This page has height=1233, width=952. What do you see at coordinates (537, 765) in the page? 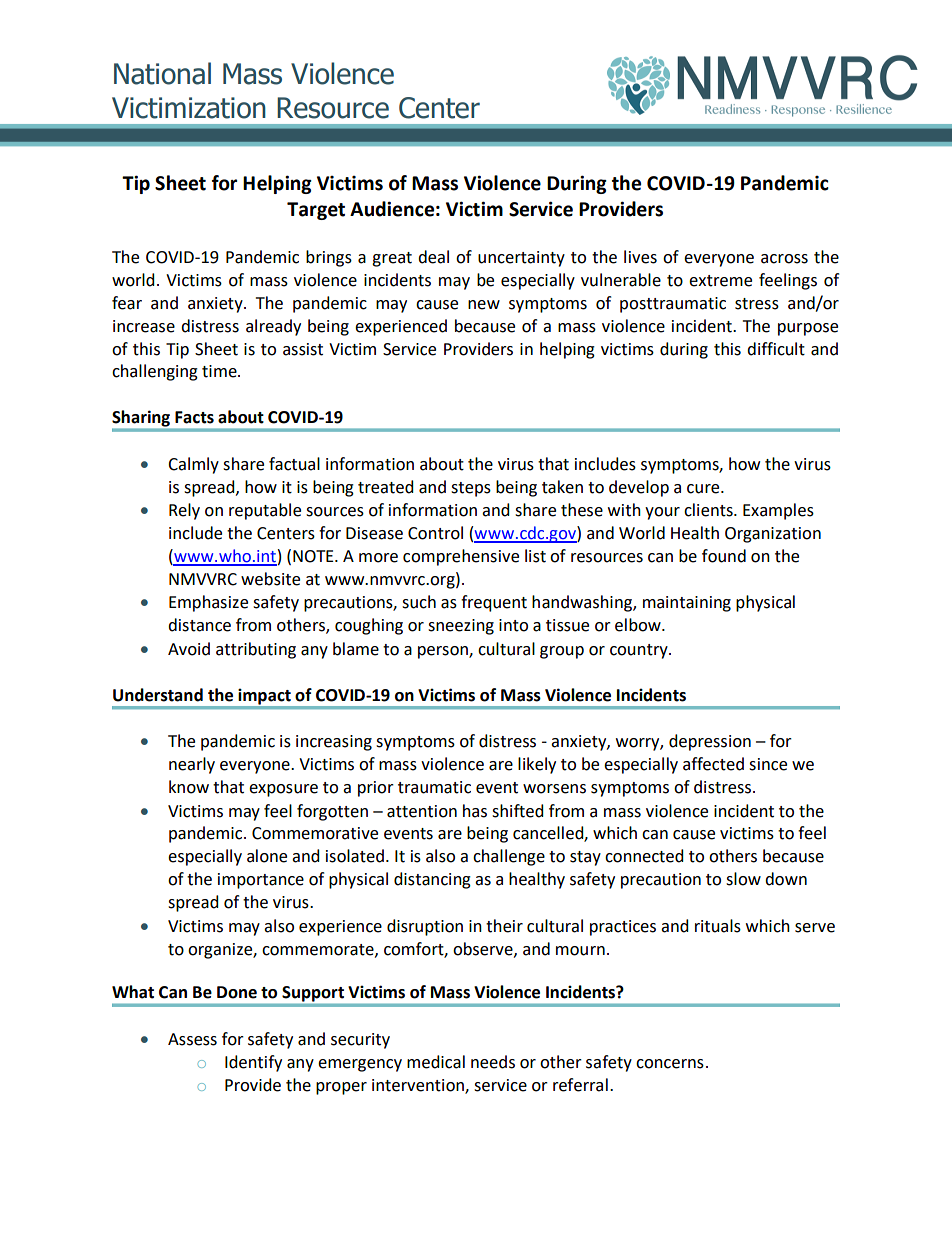
I see `likely` at bounding box center [537, 765].
